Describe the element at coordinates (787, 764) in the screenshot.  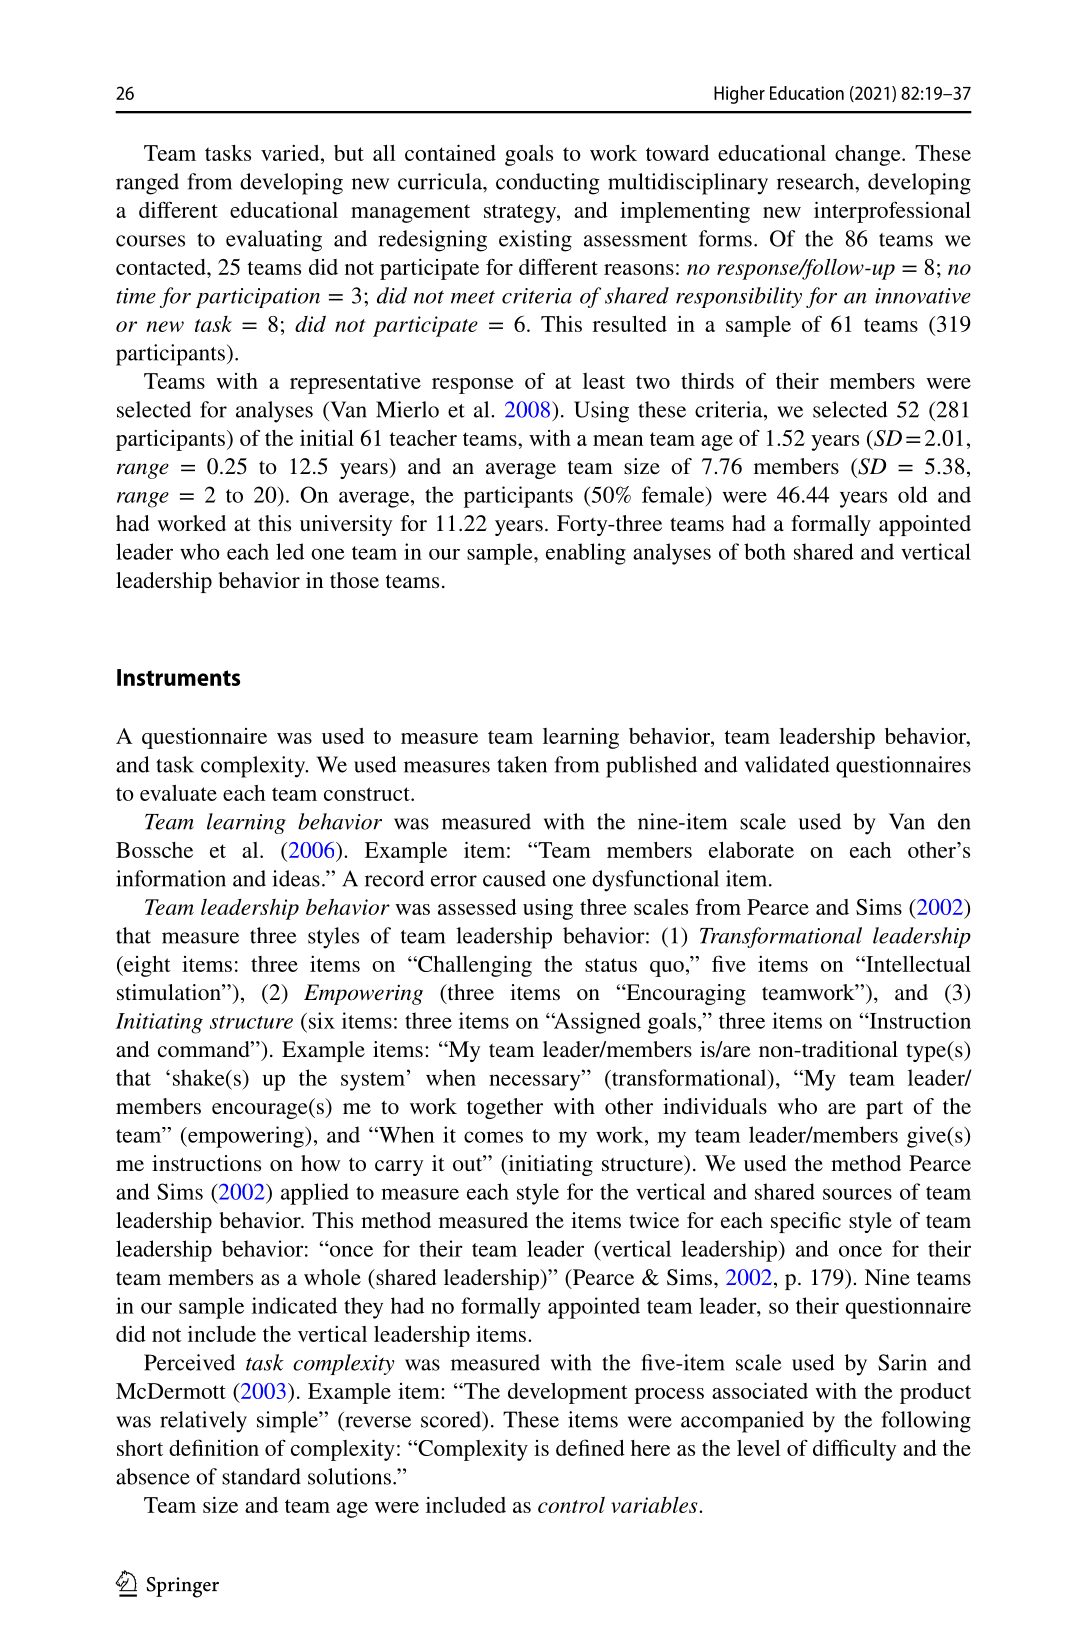
I see `validated` at that location.
